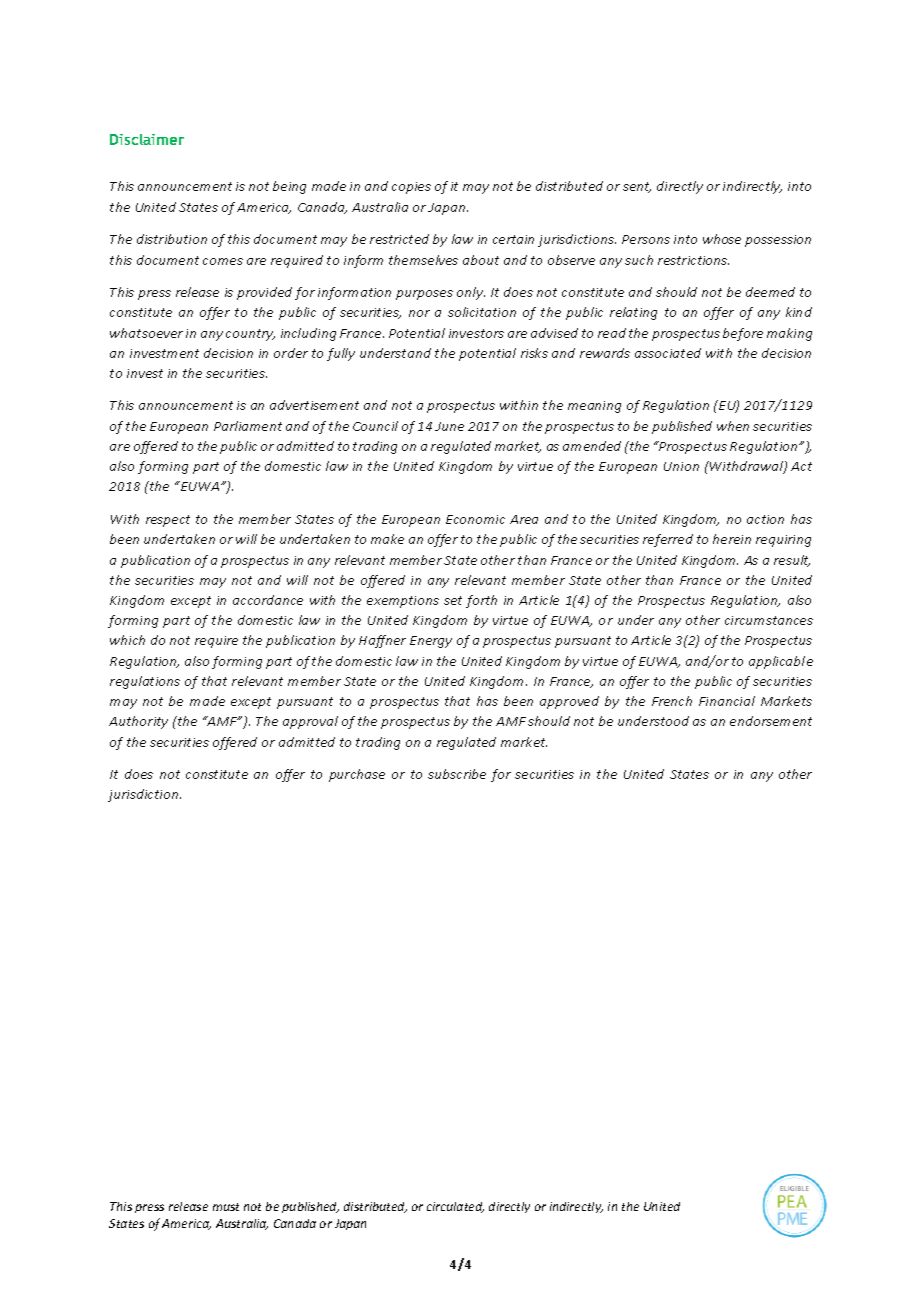  What do you see at coordinates (455, 1207) in the screenshot?
I see `circulated` at bounding box center [455, 1207].
